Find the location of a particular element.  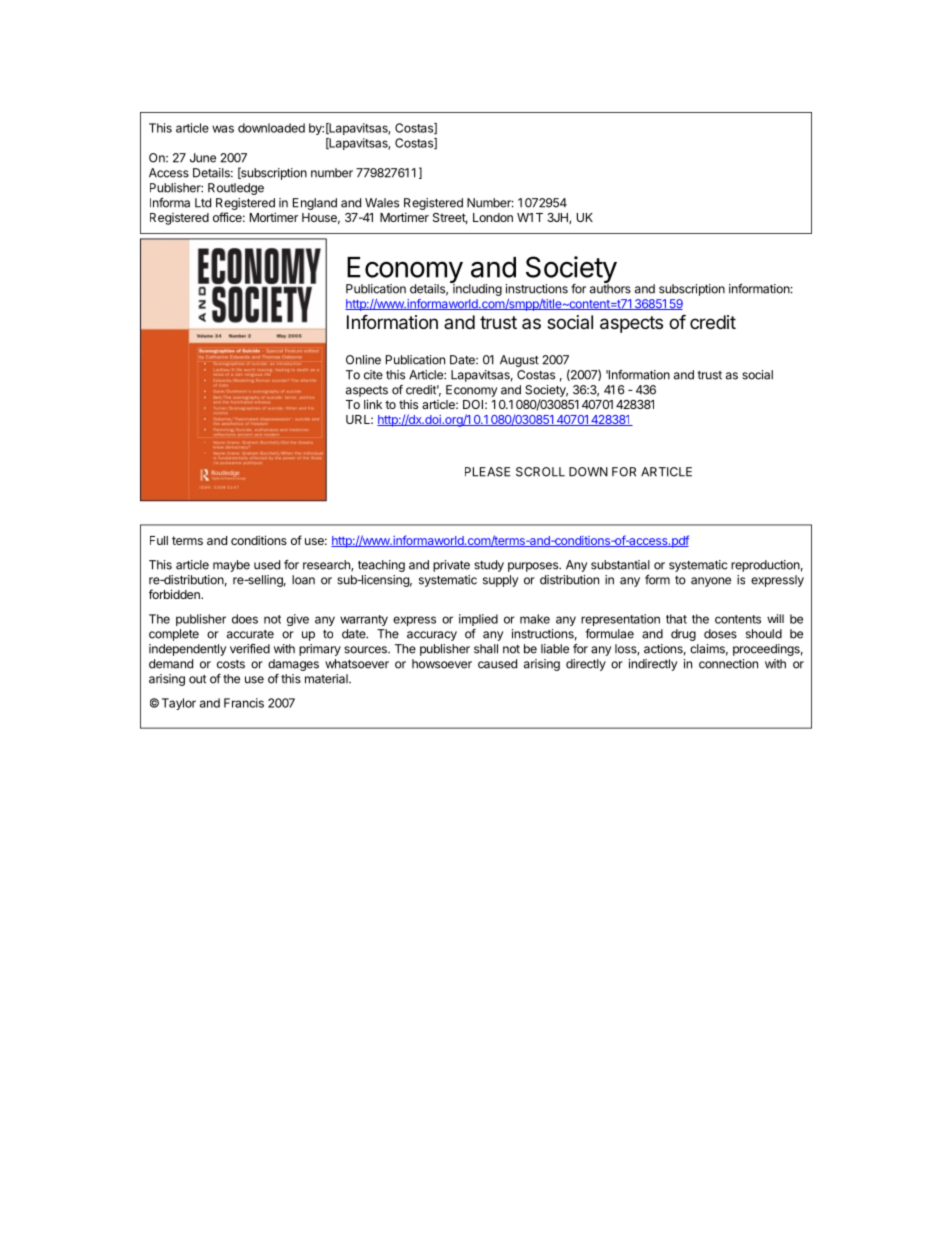

Francis is located at coordinates (244, 703).
